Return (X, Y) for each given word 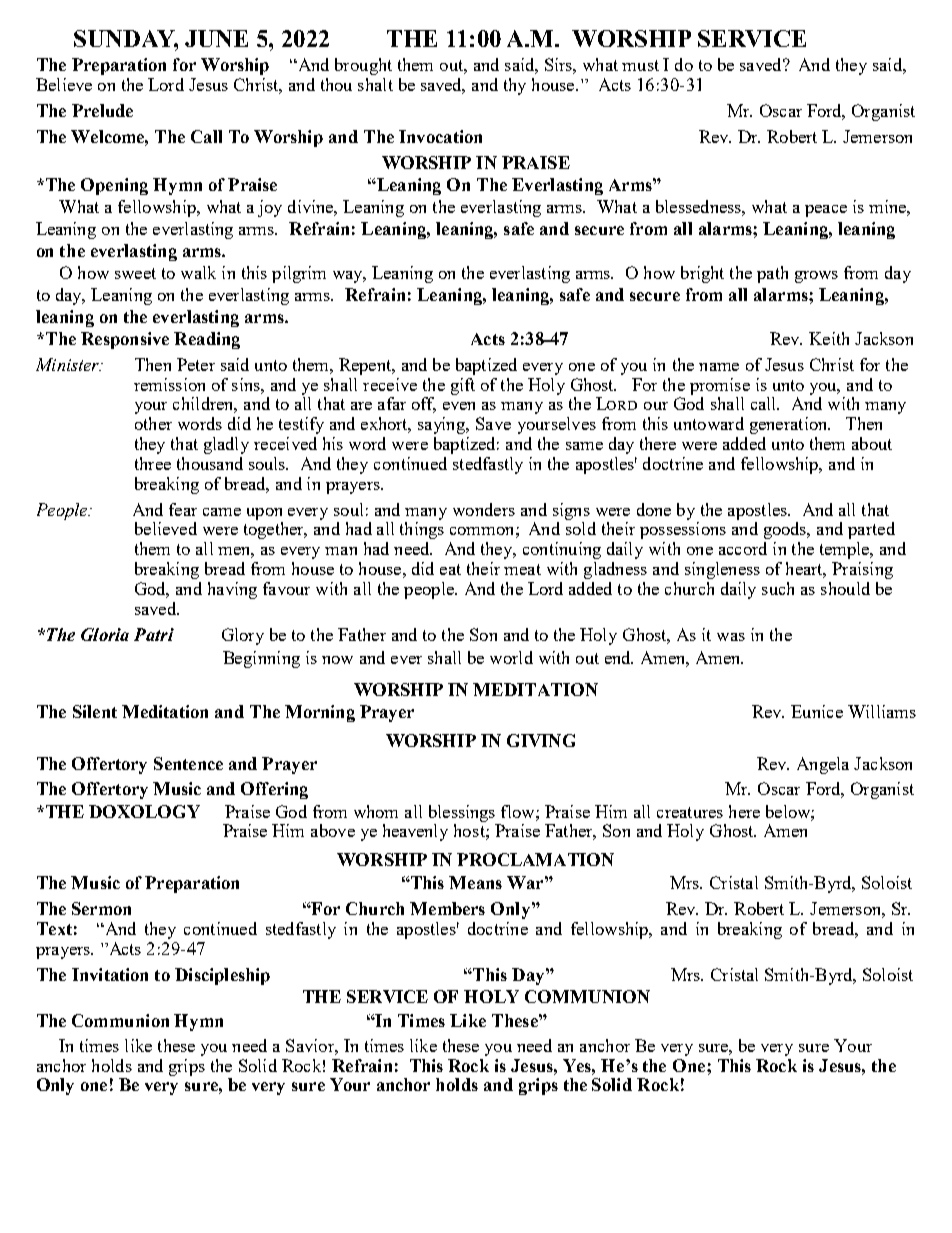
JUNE (216, 38)
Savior (311, 1045)
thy (515, 86)
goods (786, 530)
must (640, 65)
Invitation (110, 974)
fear (183, 509)
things (422, 530)
